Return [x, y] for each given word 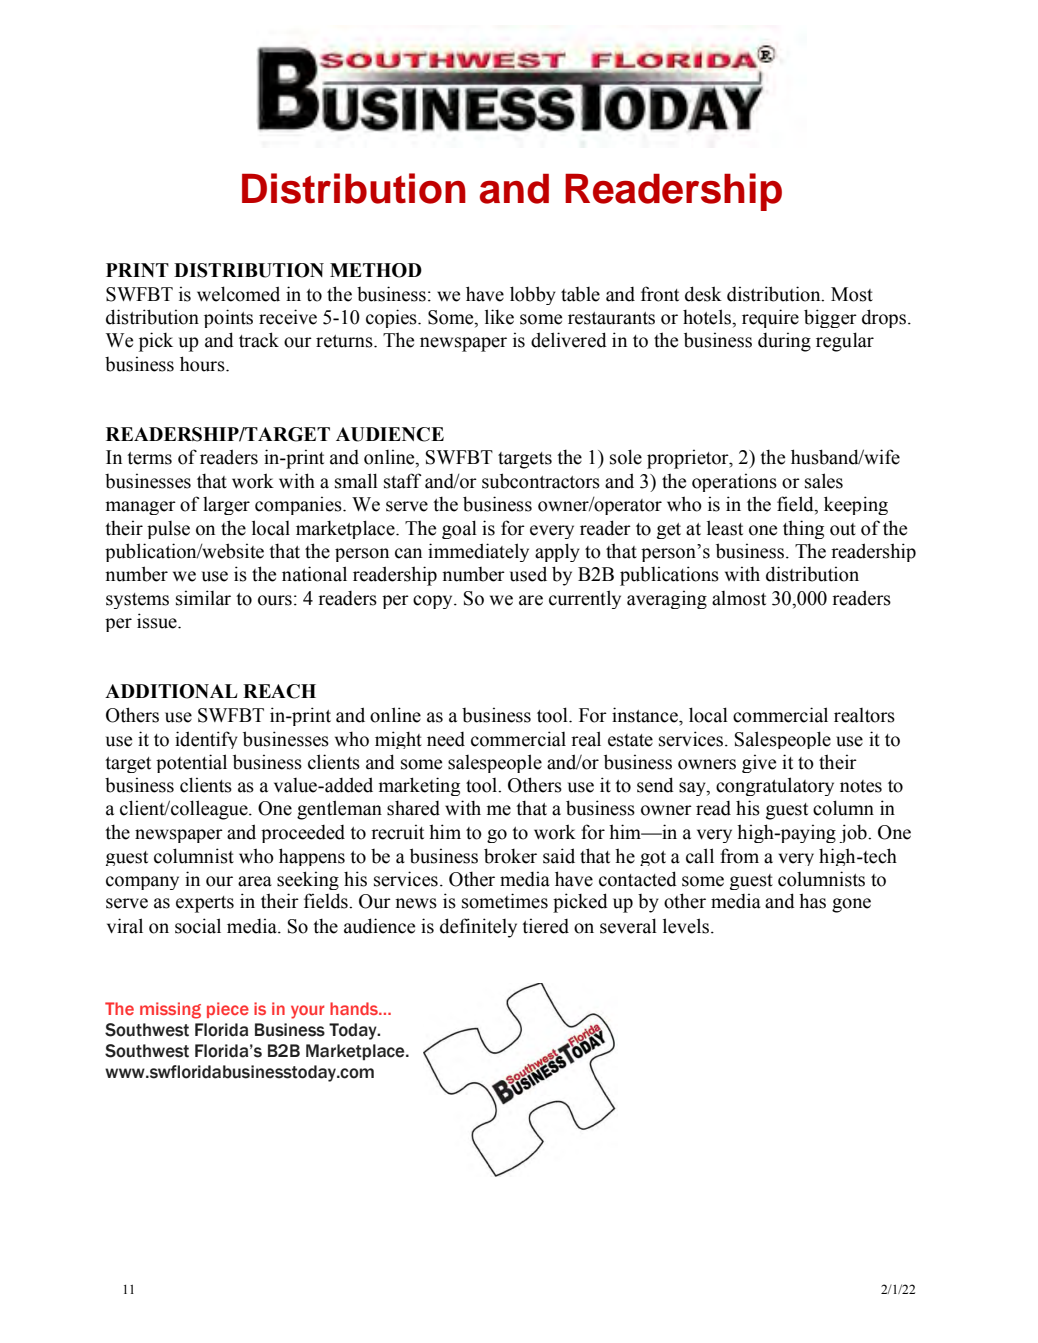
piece [228, 1010]
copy [434, 602]
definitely [478, 928]
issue [158, 621]
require [770, 318]
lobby [533, 295]
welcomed [238, 294]
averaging [667, 599]
